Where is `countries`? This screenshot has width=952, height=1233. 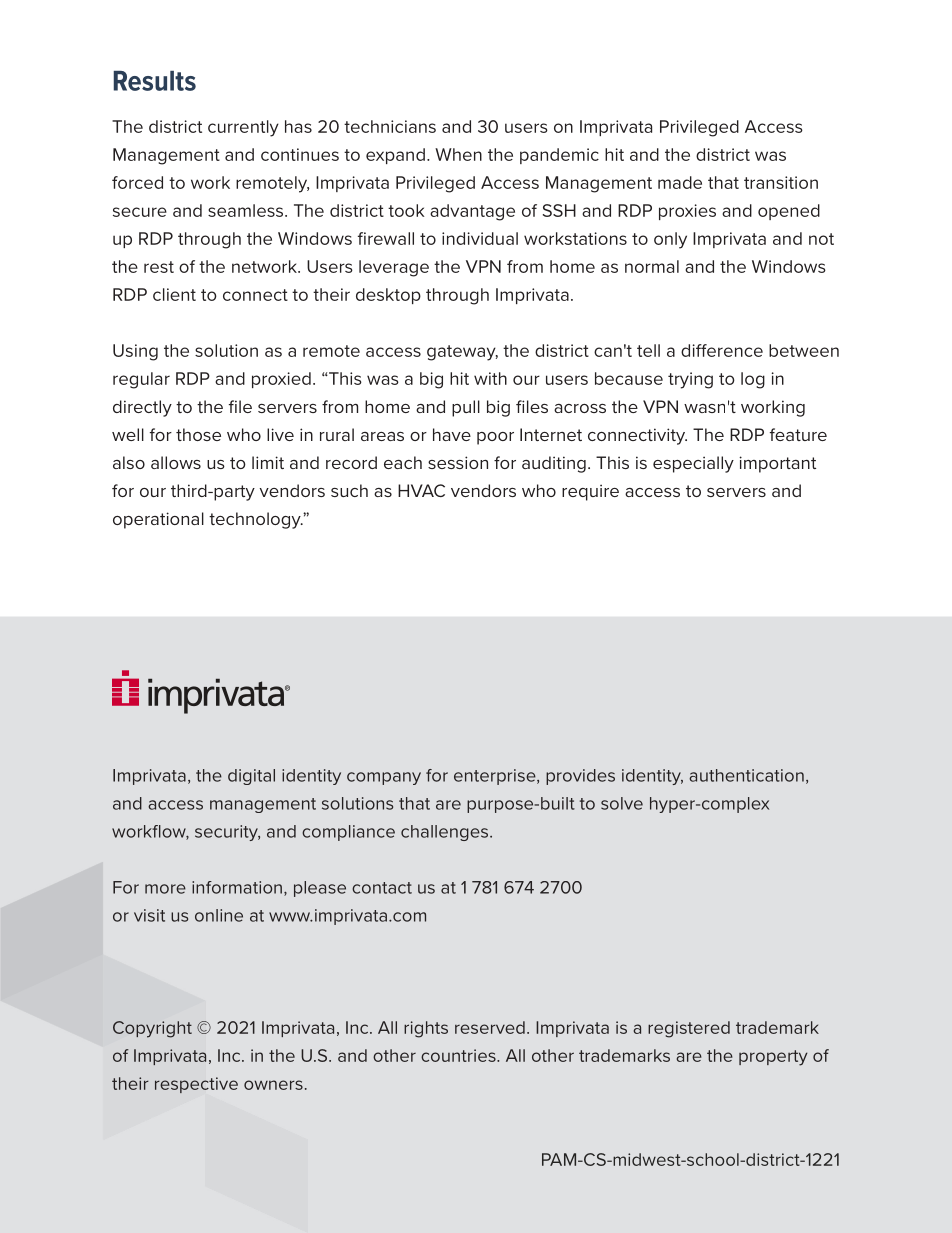
countries is located at coordinates (459, 1055).
